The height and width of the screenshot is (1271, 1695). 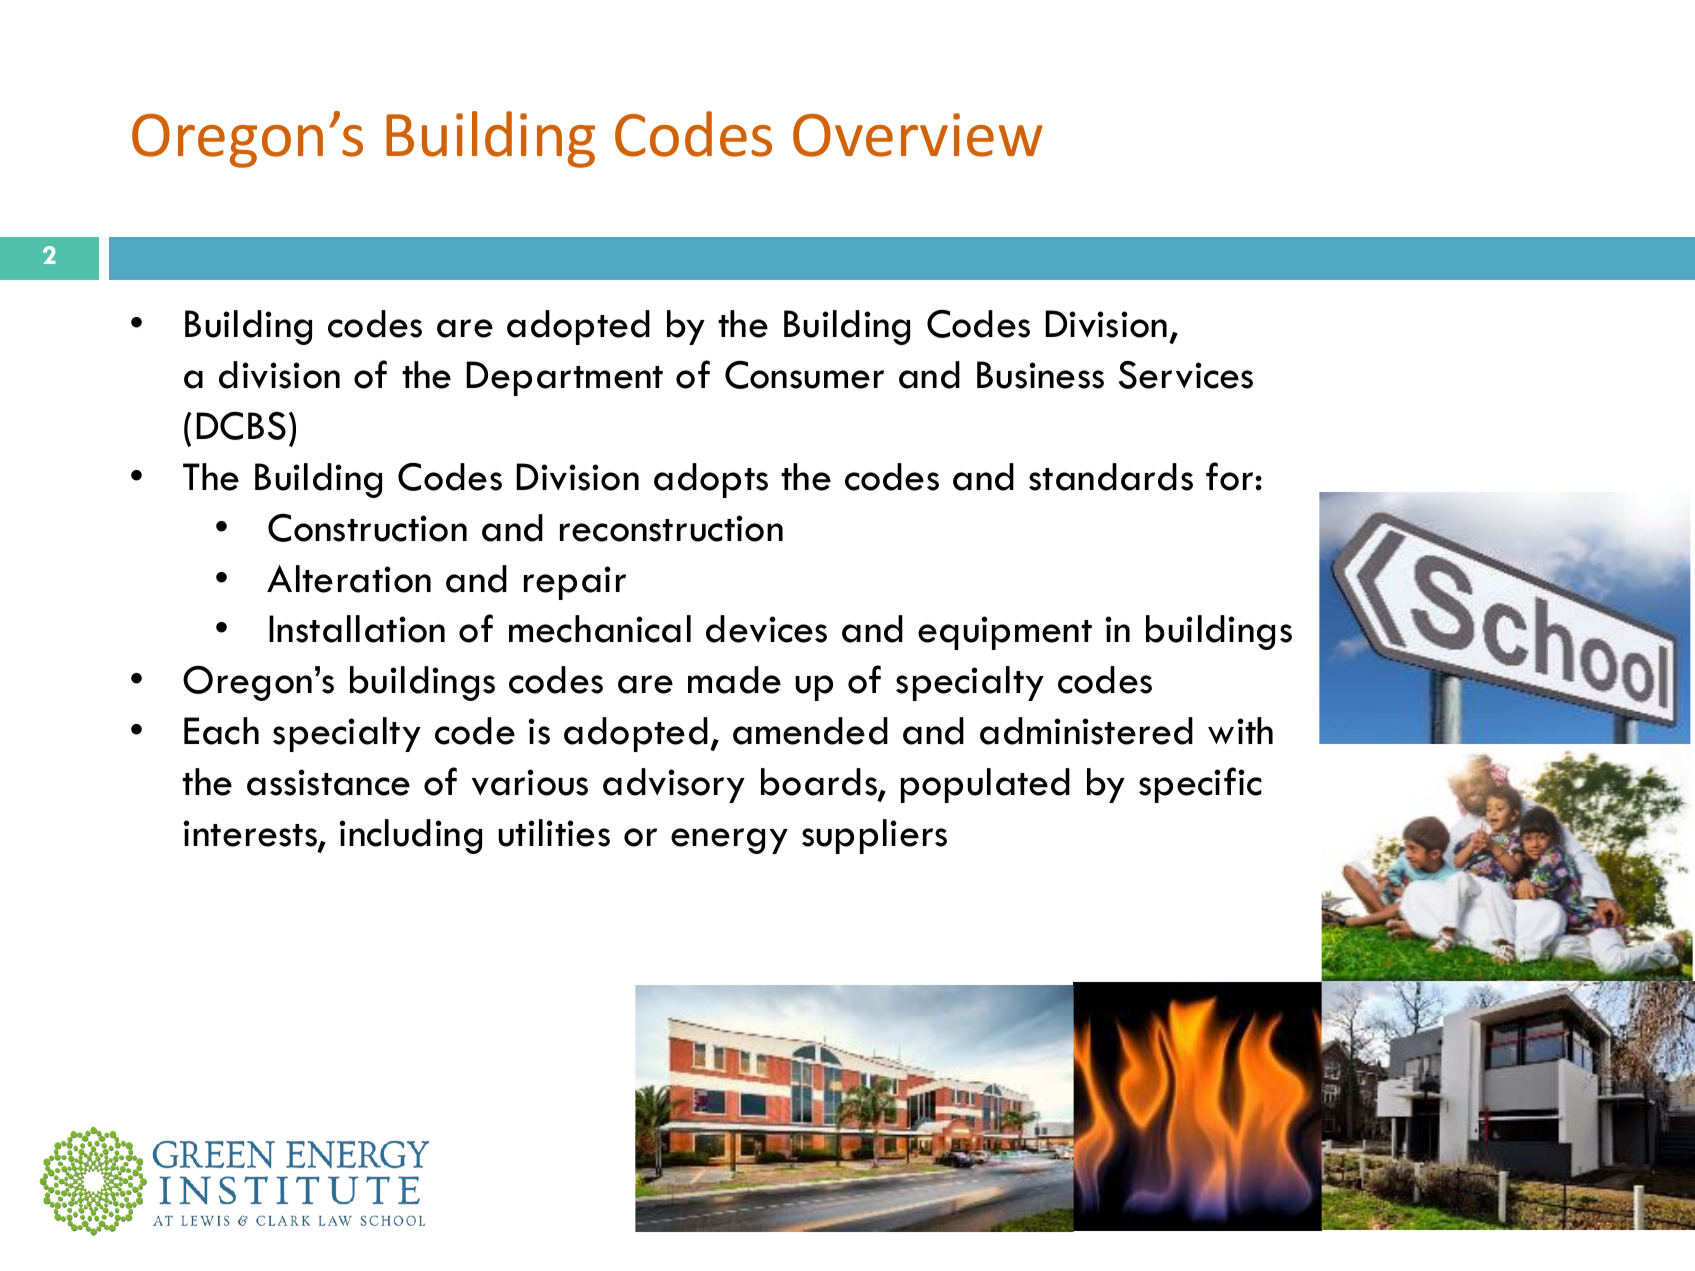 What do you see at coordinates (410, 836) in the screenshot?
I see `including` at bounding box center [410, 836].
